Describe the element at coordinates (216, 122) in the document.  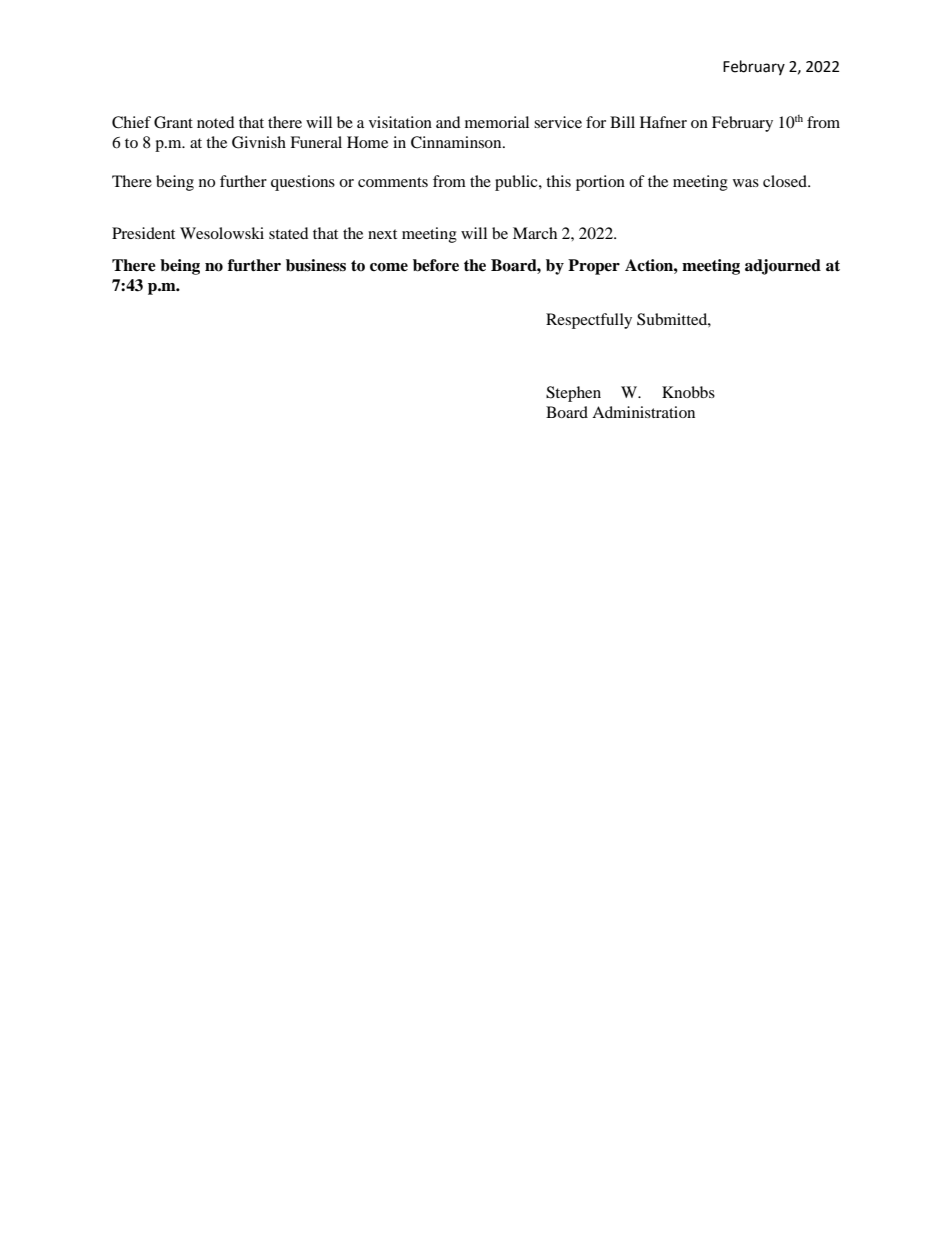
I see `noted` at that location.
